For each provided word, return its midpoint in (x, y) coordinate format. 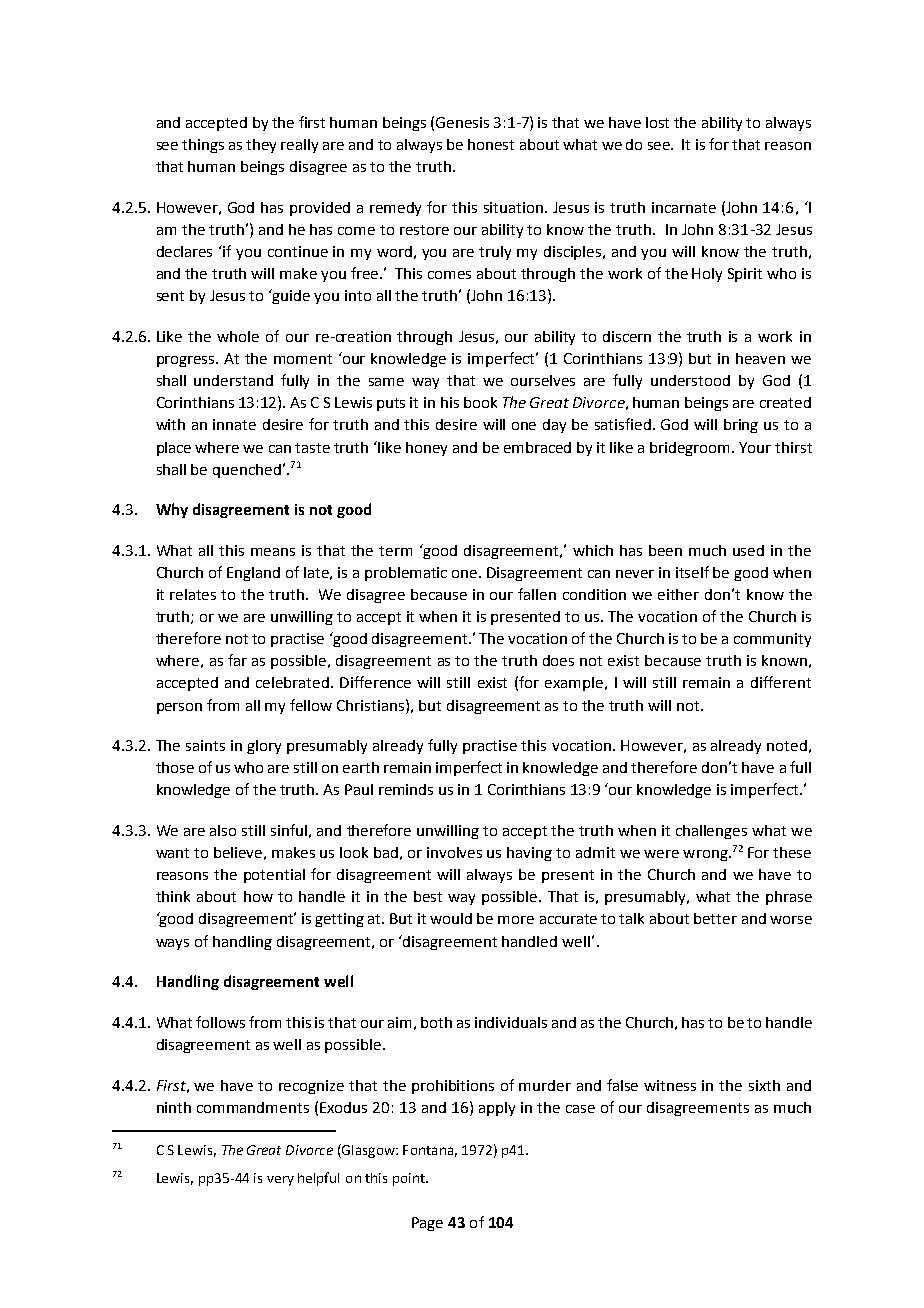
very (280, 1181)
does (558, 660)
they (261, 146)
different (781, 682)
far (237, 660)
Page (427, 1224)
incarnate (684, 207)
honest (491, 144)
